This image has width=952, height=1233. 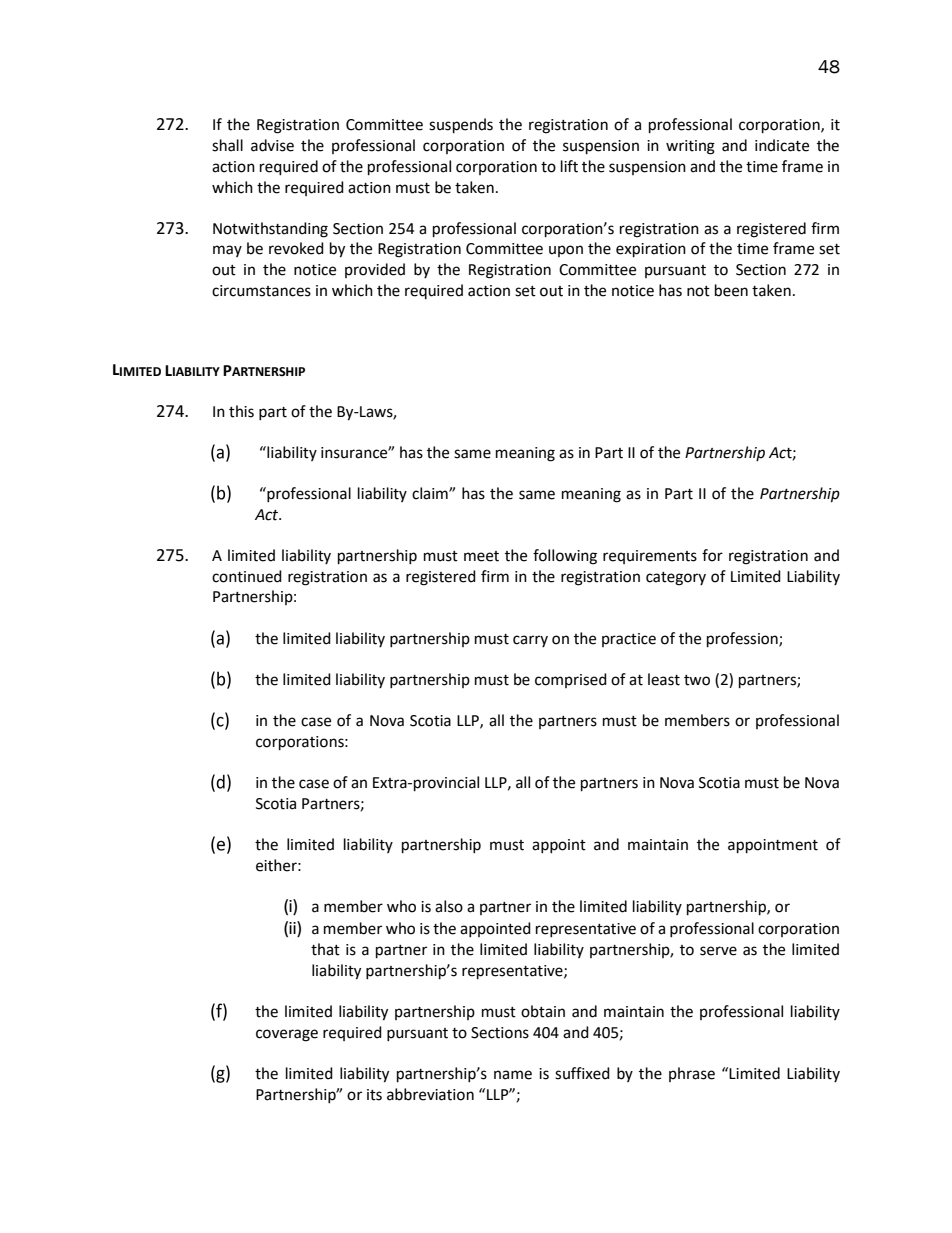 I want to click on also, so click(x=449, y=906).
